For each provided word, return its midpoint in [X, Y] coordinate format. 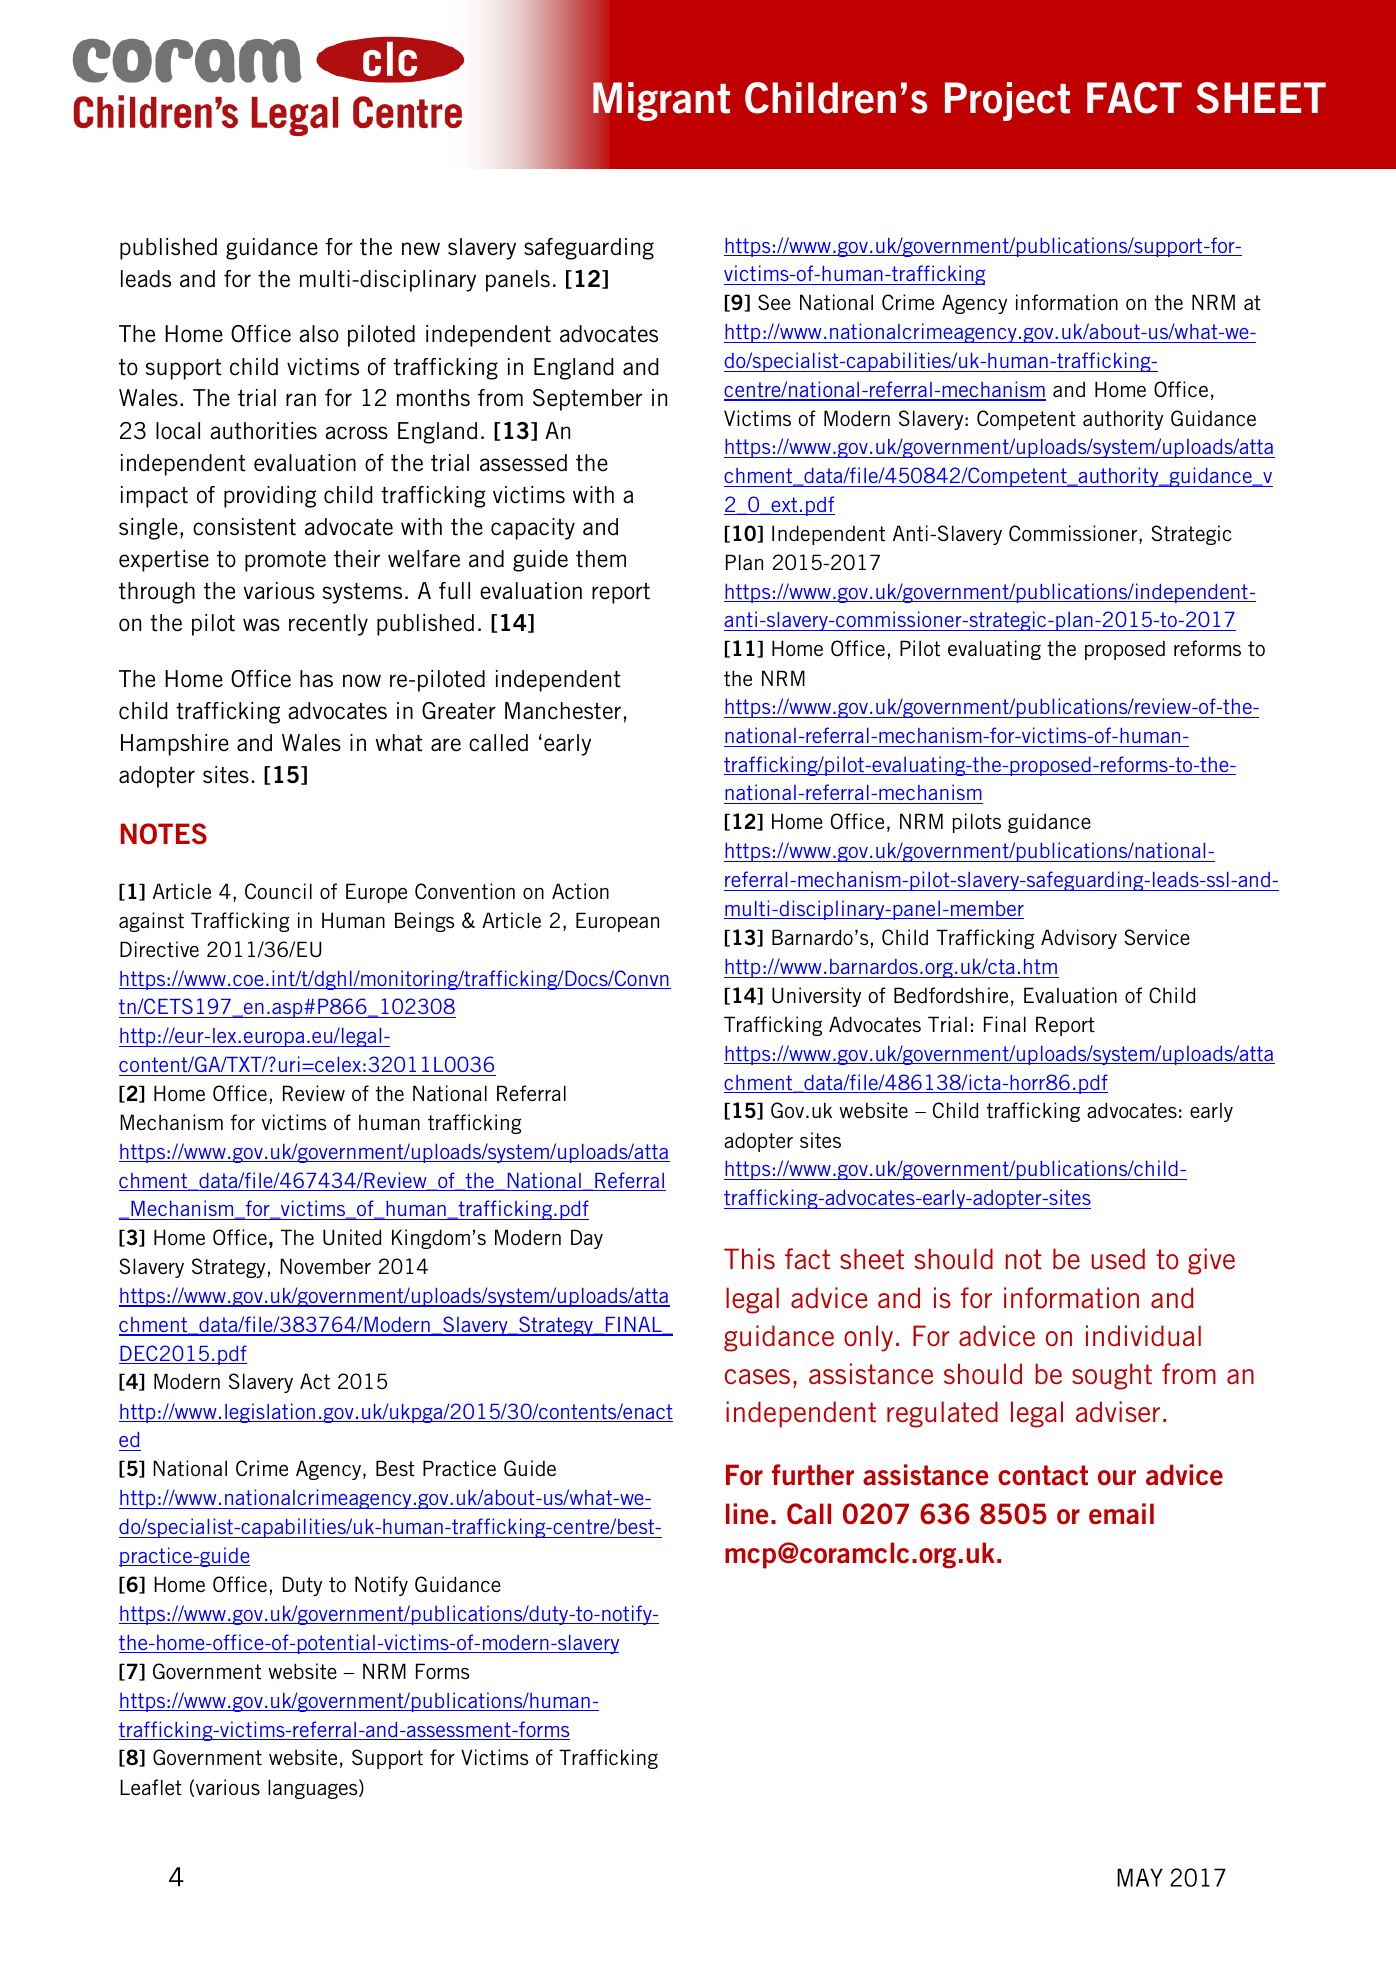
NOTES [164, 834]
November [325, 1266]
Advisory [1079, 939]
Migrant [661, 101]
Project [1007, 101]
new [421, 249]
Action [580, 891]
